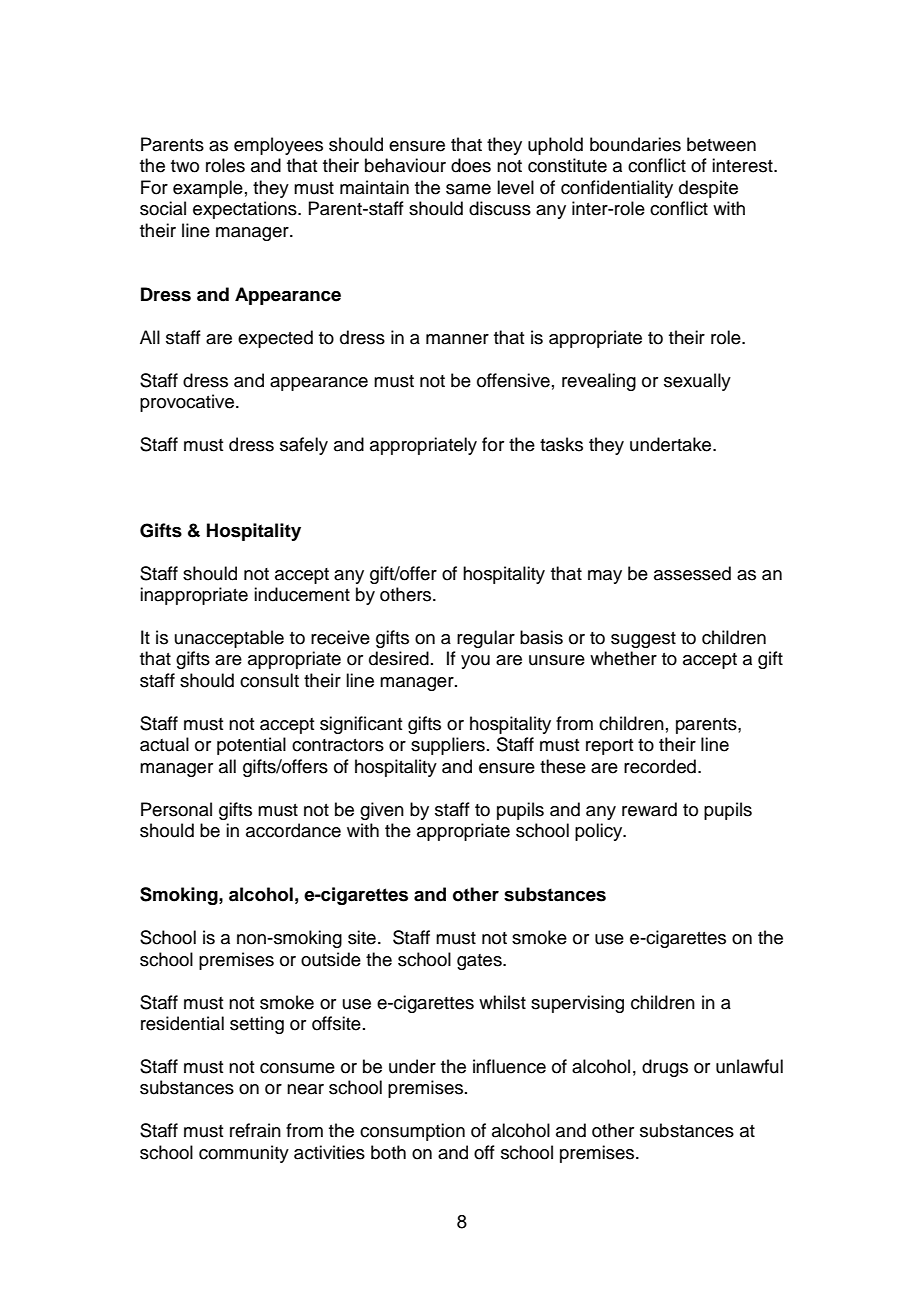 The width and height of the document is (924, 1308). Describe the element at coordinates (412, 1132) in the document. I see `consumption` at that location.
